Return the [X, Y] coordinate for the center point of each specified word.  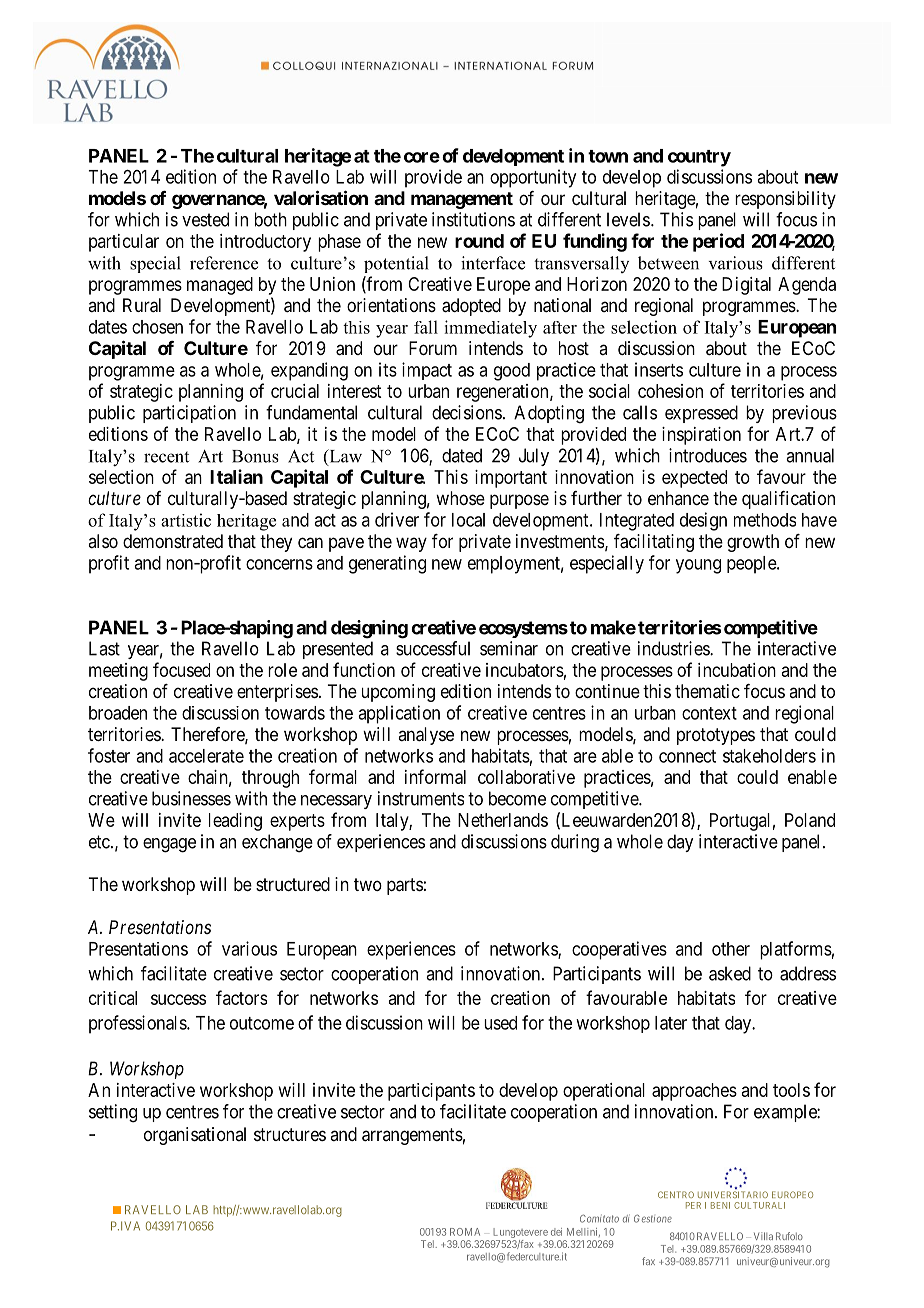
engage [169, 845]
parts [405, 886]
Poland [810, 820]
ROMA [465, 1232]
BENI [720, 1205]
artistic [186, 520]
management [462, 200]
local [468, 520]
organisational [195, 1136]
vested [205, 219]
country [699, 158]
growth [753, 543]
